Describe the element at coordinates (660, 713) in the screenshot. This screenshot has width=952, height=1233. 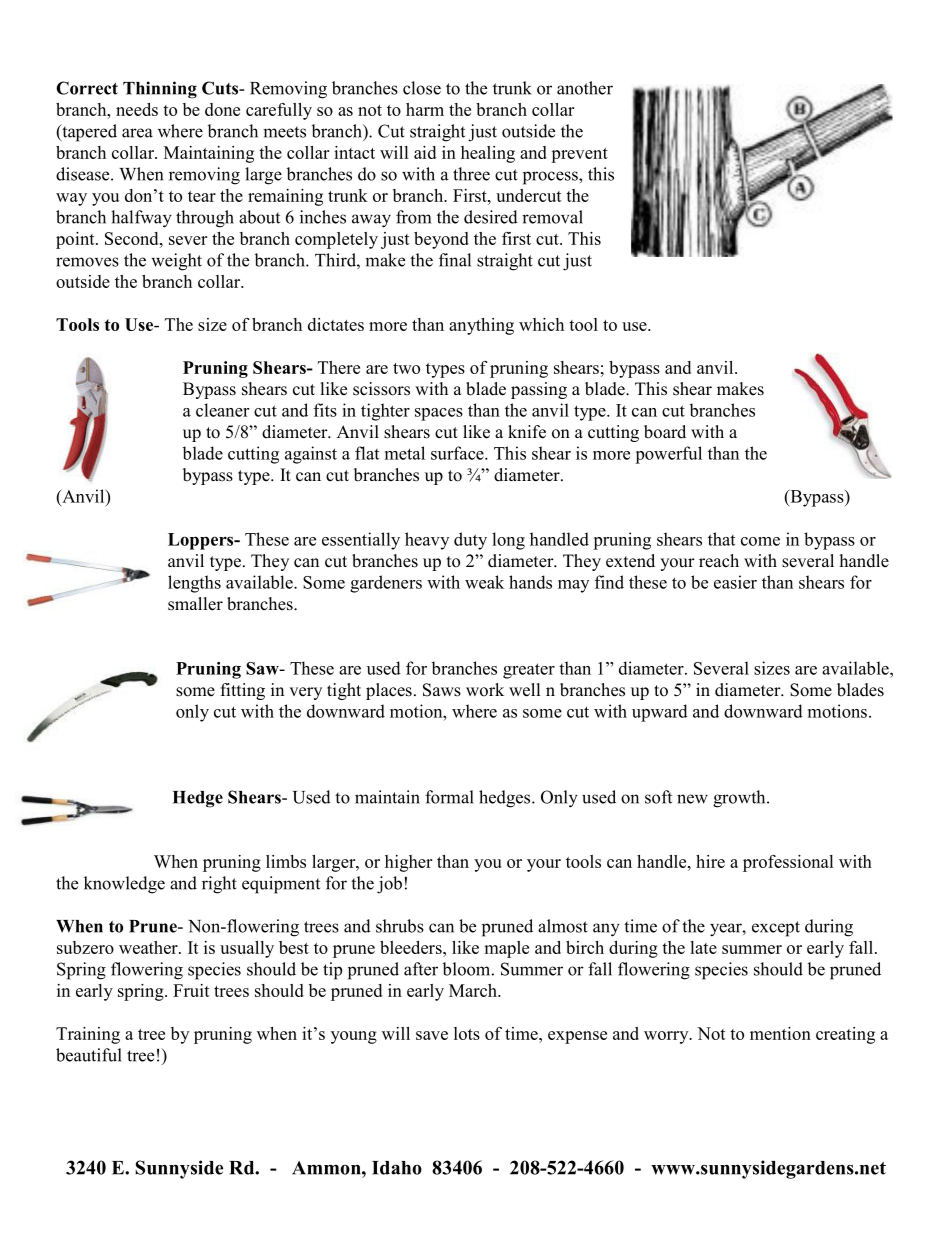
I see `upward` at that location.
